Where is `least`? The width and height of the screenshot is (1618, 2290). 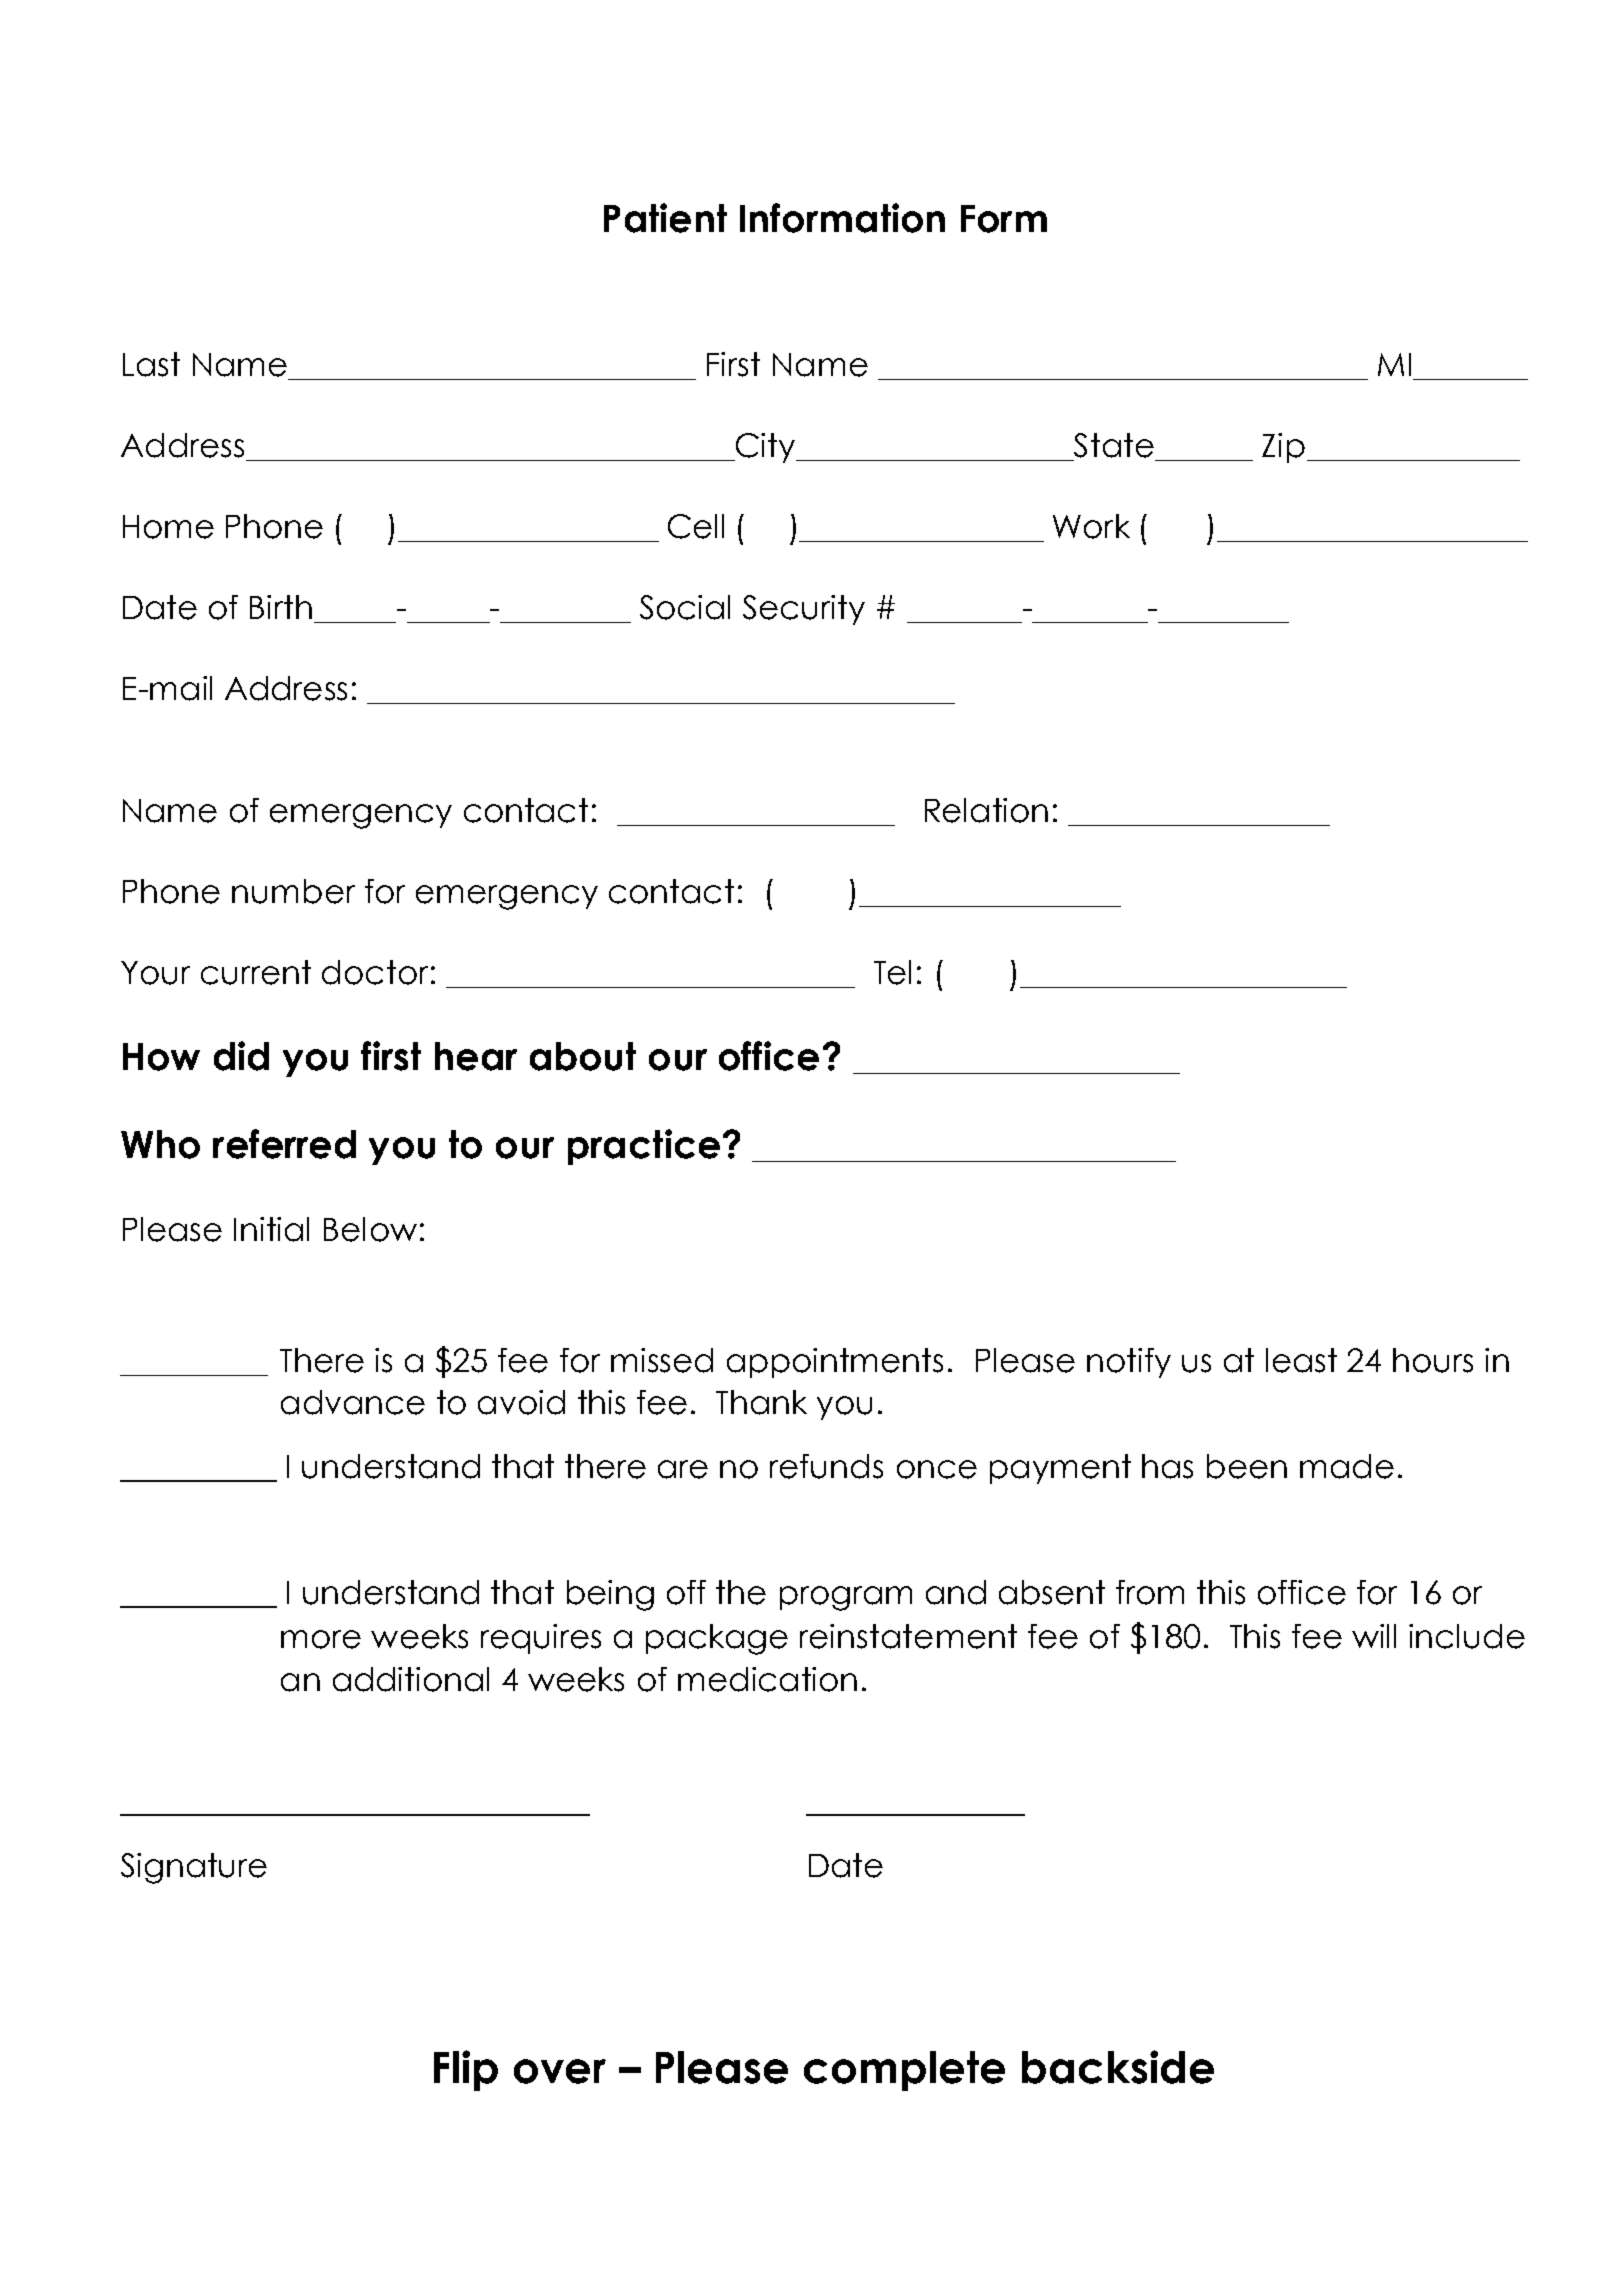 least is located at coordinates (1301, 1360).
